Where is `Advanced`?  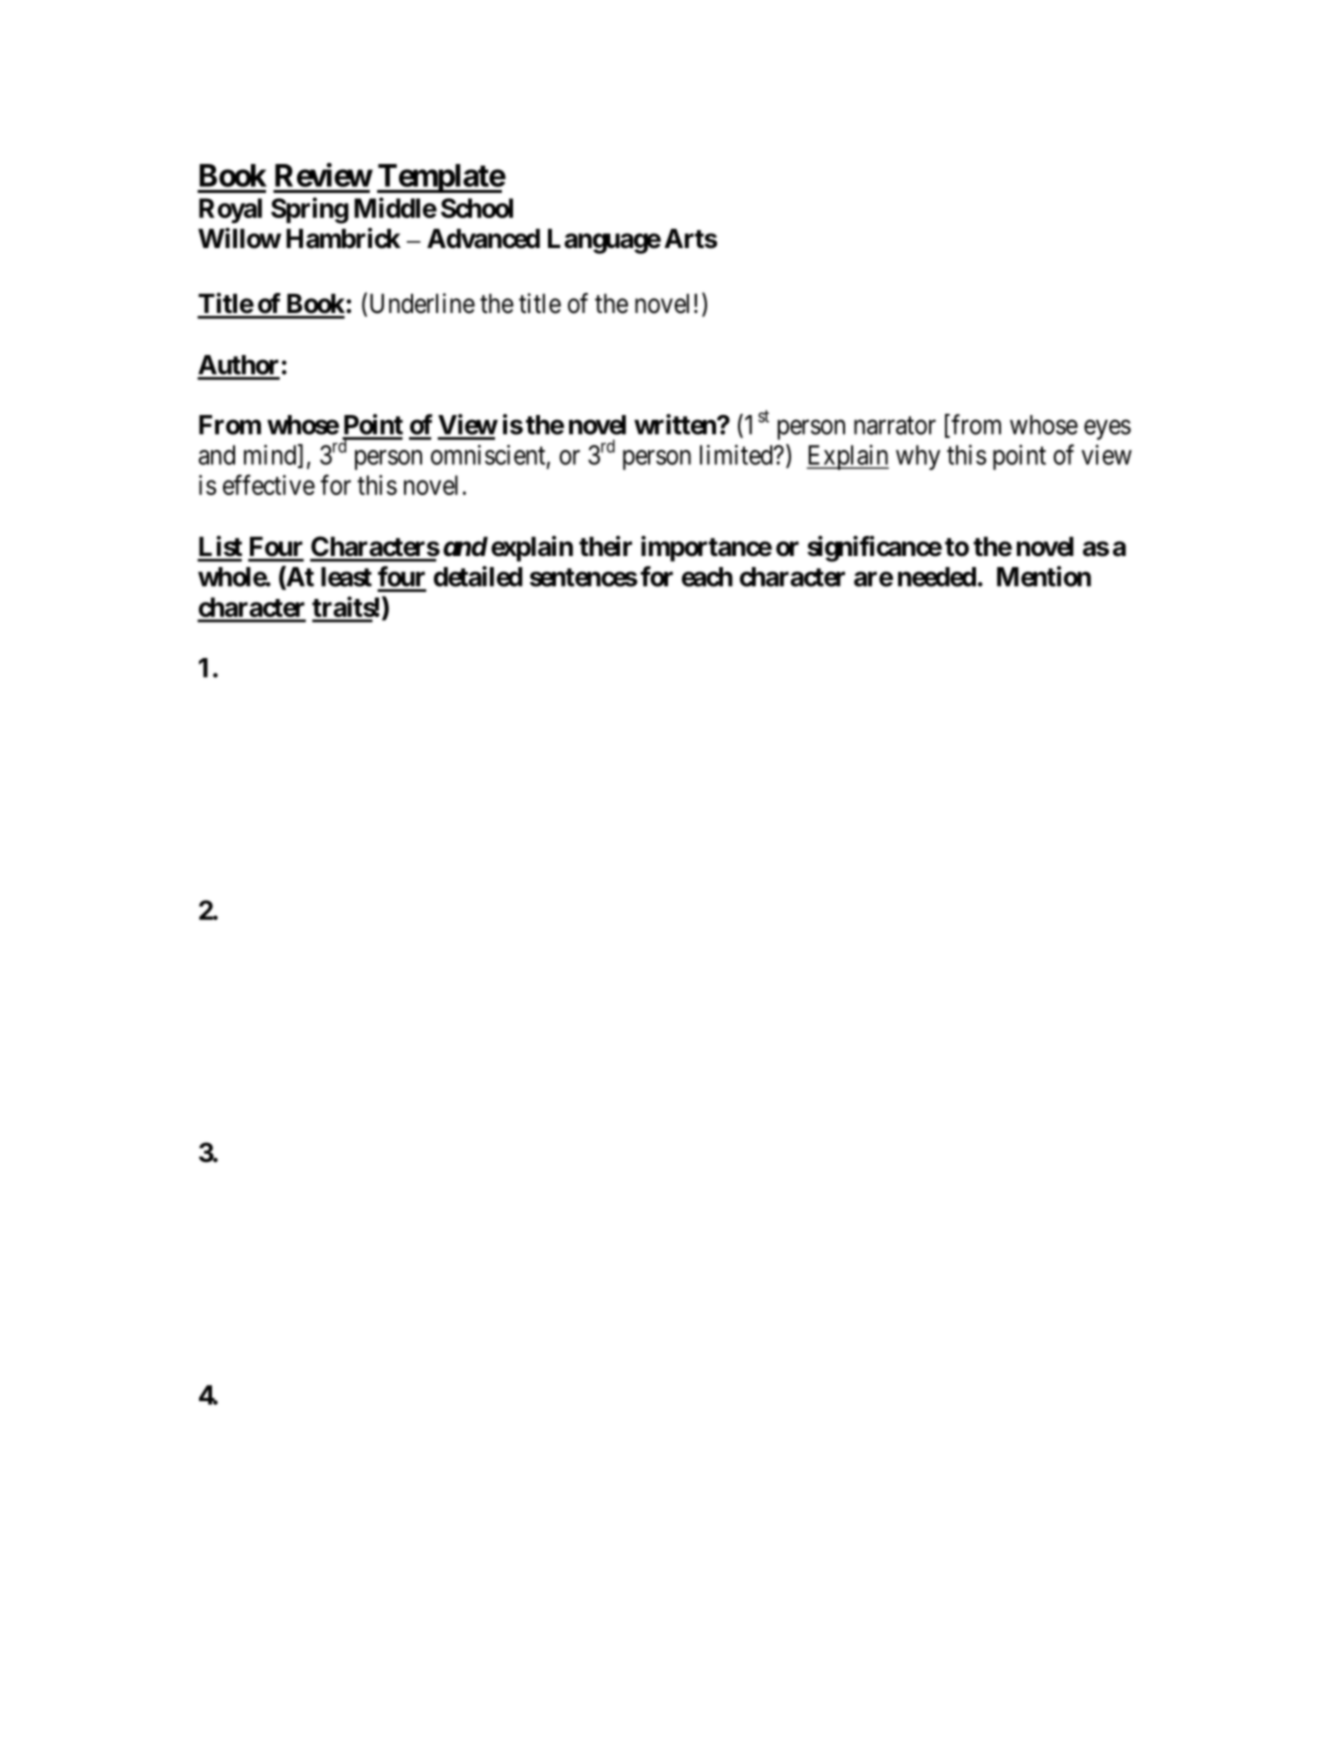
Advanced is located at coordinates (483, 239).
